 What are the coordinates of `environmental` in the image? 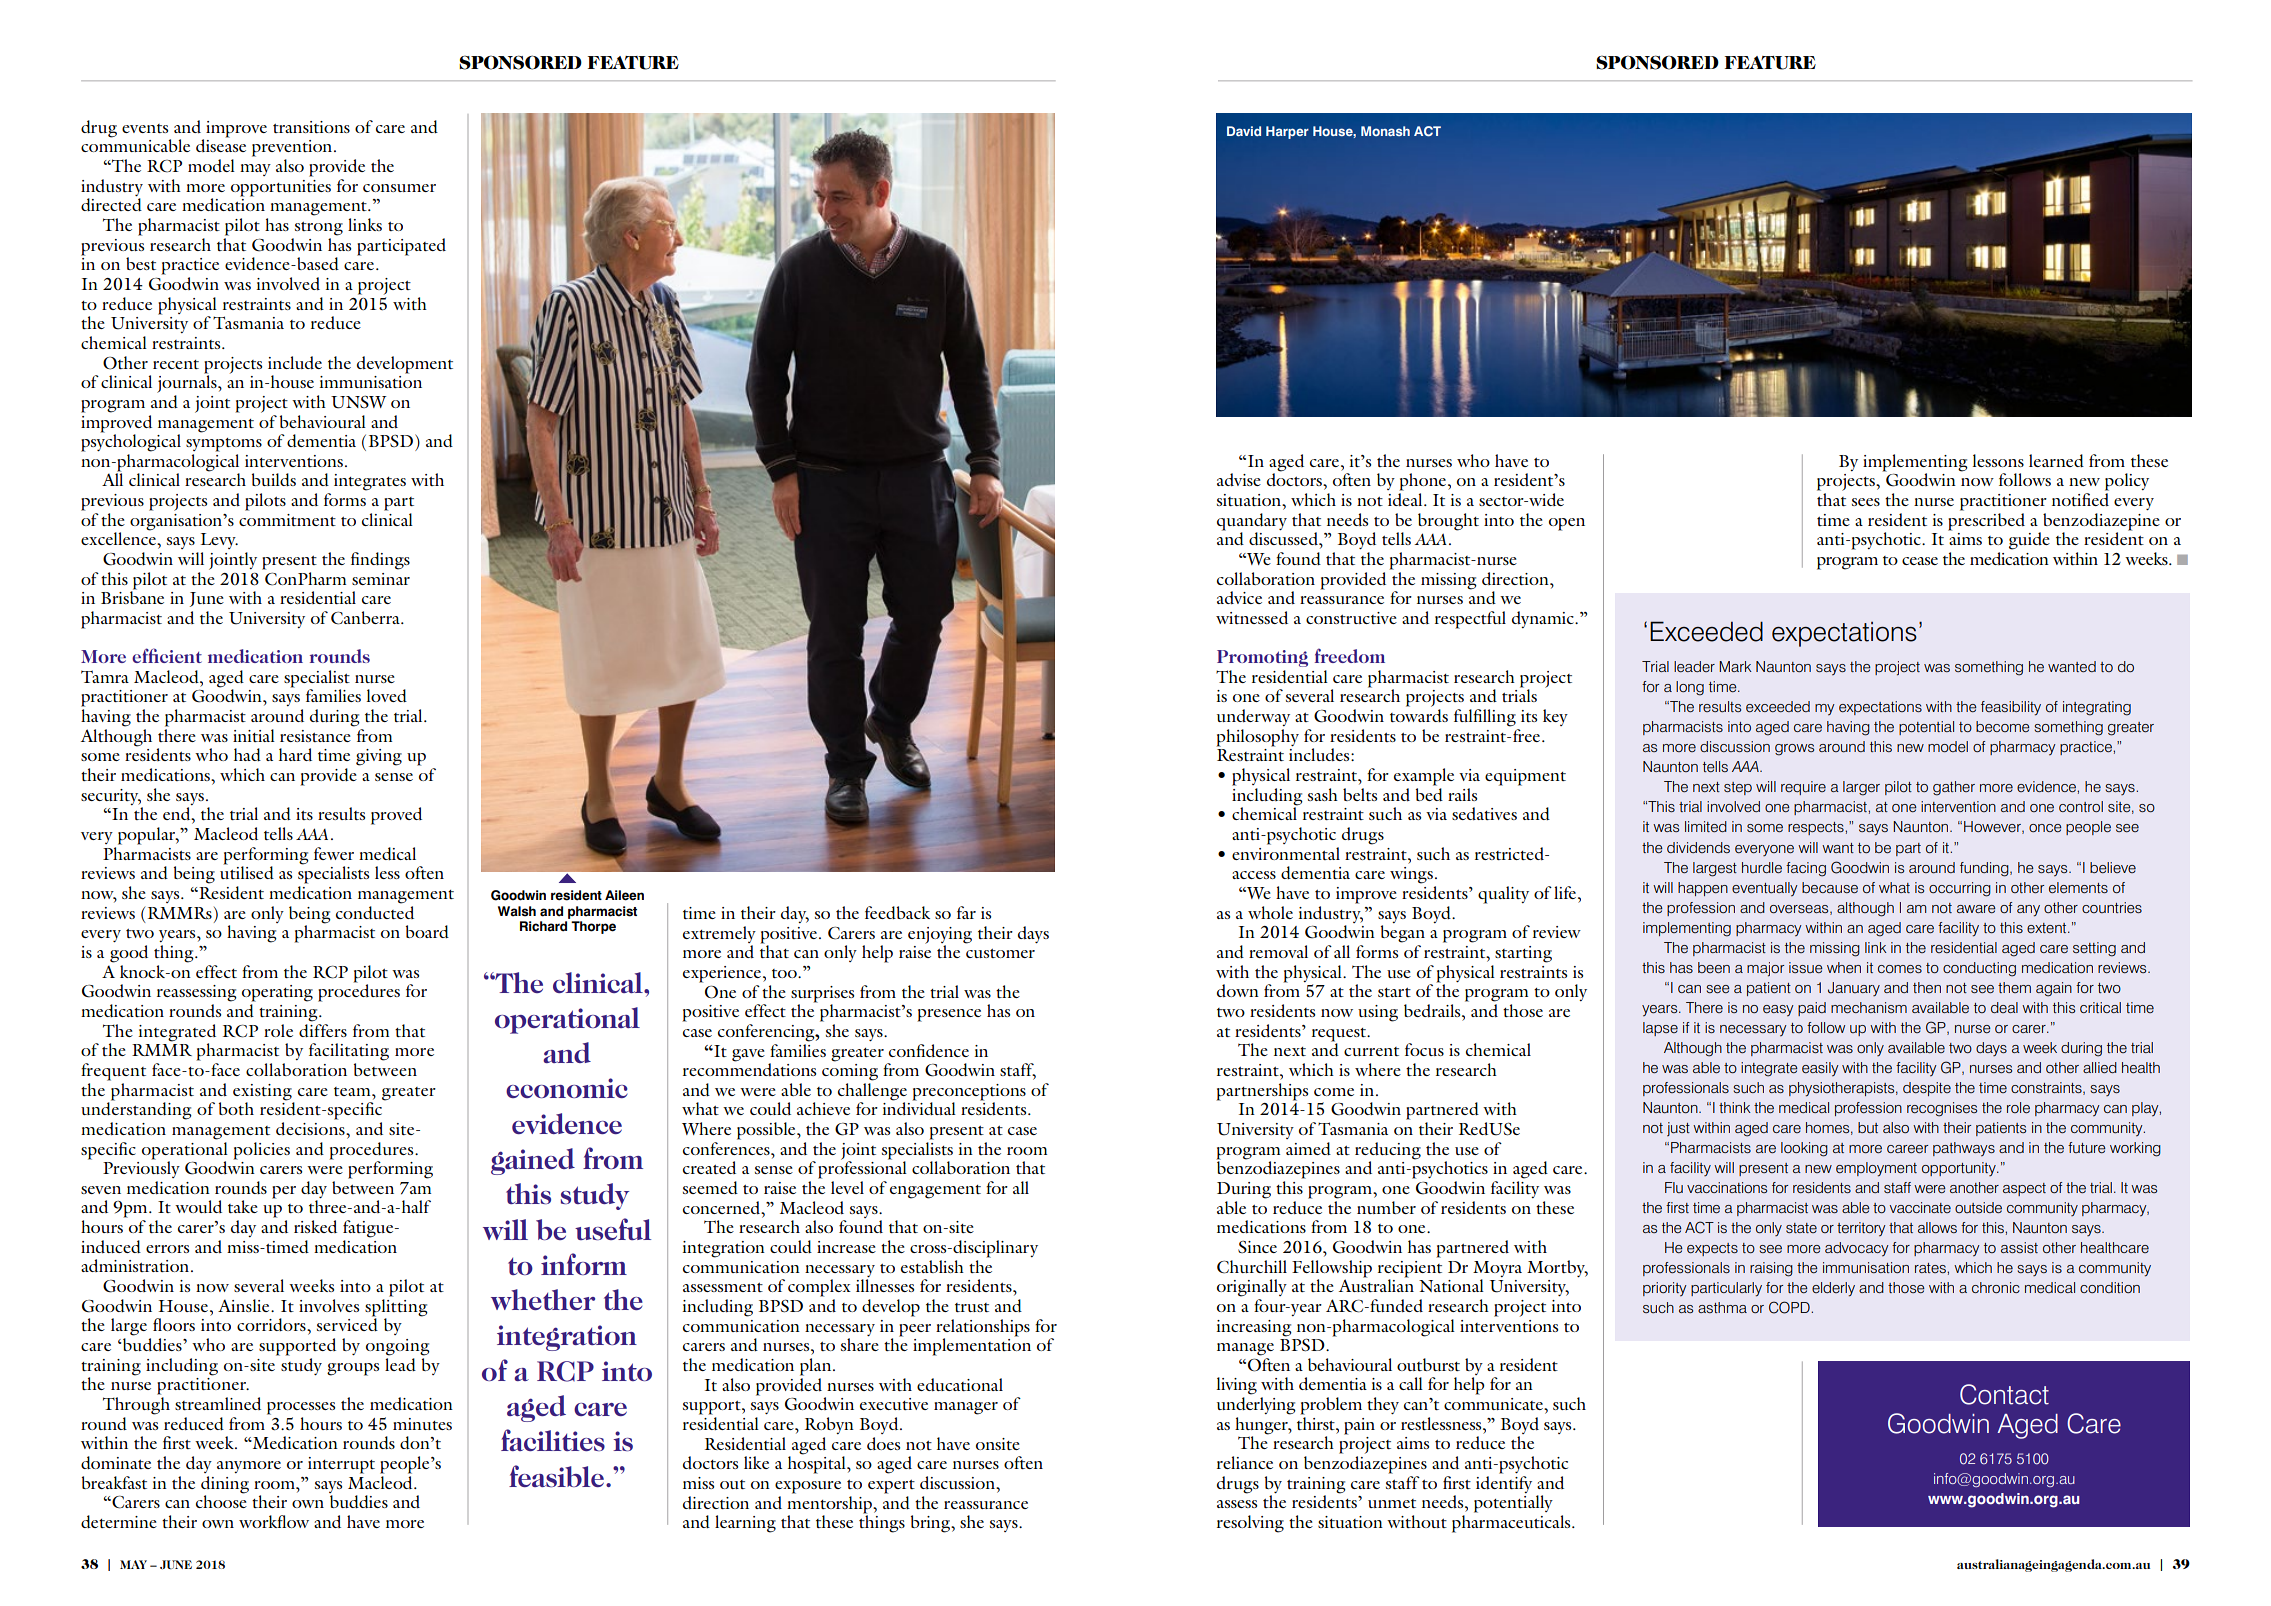 It's located at (1286, 853).
